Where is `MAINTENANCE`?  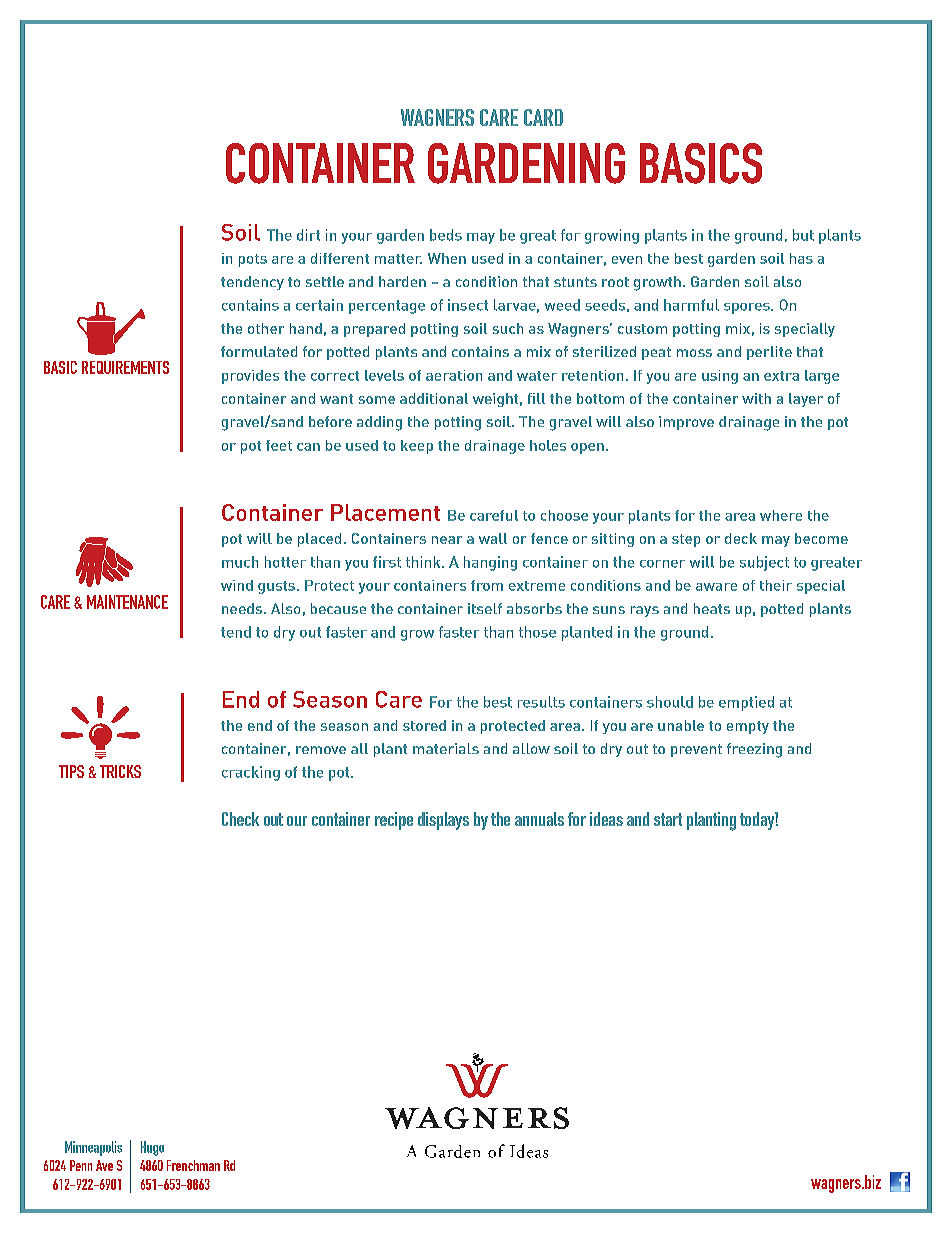 MAINTENANCE is located at coordinates (127, 602).
